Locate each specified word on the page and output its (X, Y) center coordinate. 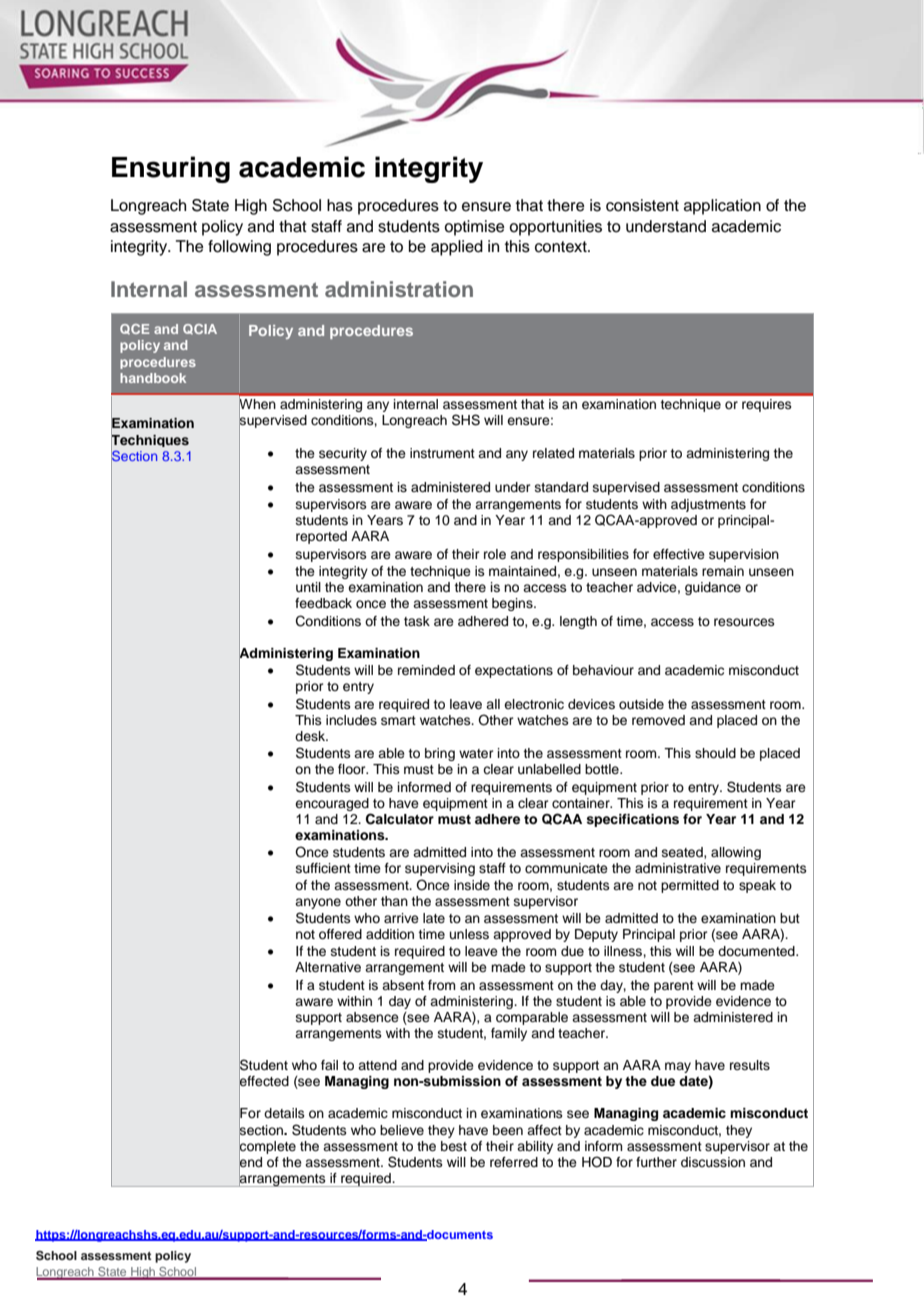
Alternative (328, 967)
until (308, 587)
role (495, 554)
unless (469, 934)
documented (757, 951)
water (476, 753)
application (722, 207)
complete (267, 1147)
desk (311, 736)
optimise (474, 228)
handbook (153, 378)
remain (723, 571)
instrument (442, 453)
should (715, 753)
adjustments (708, 505)
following (239, 248)
